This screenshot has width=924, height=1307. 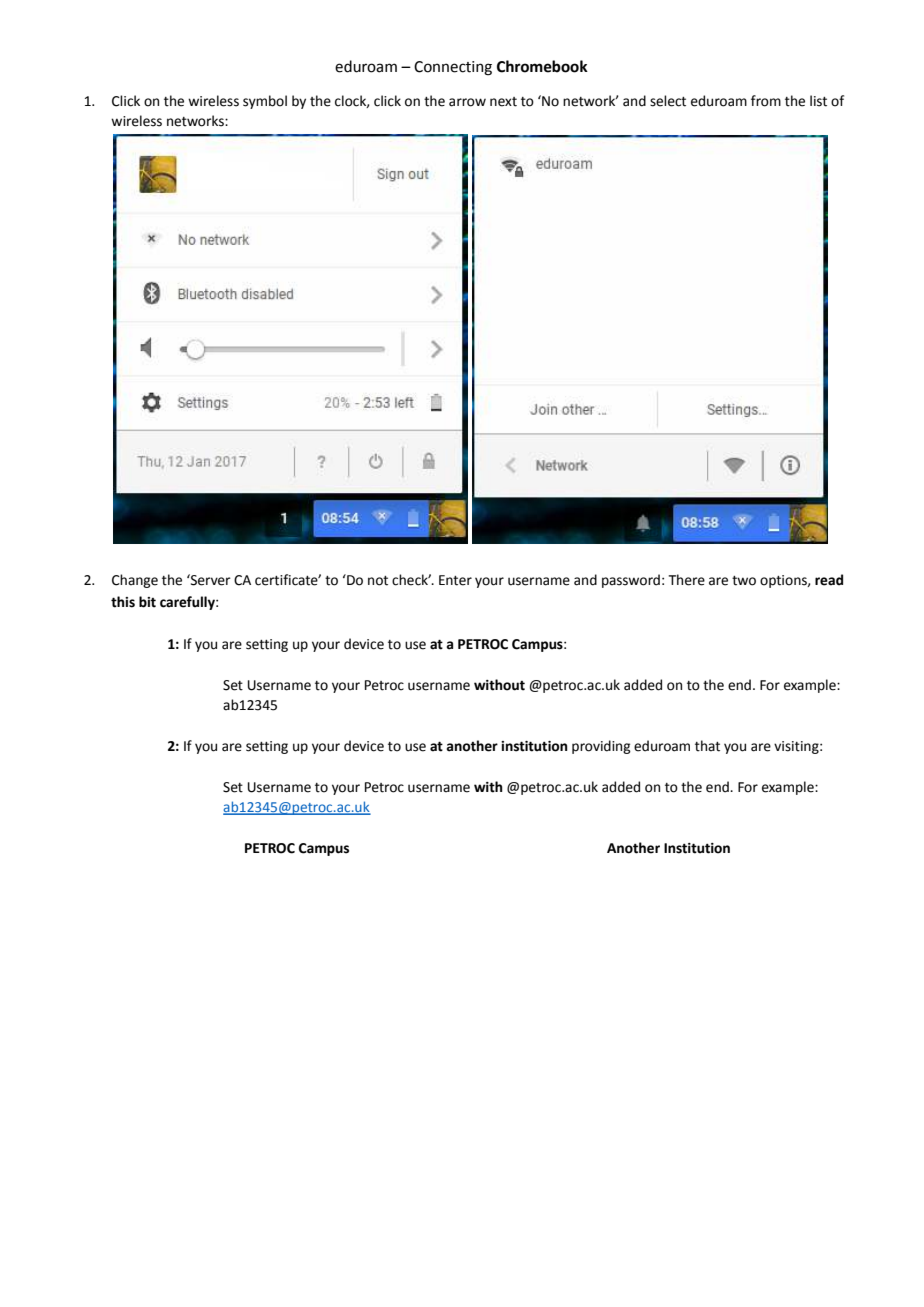 I want to click on There, so click(x=686, y=580).
